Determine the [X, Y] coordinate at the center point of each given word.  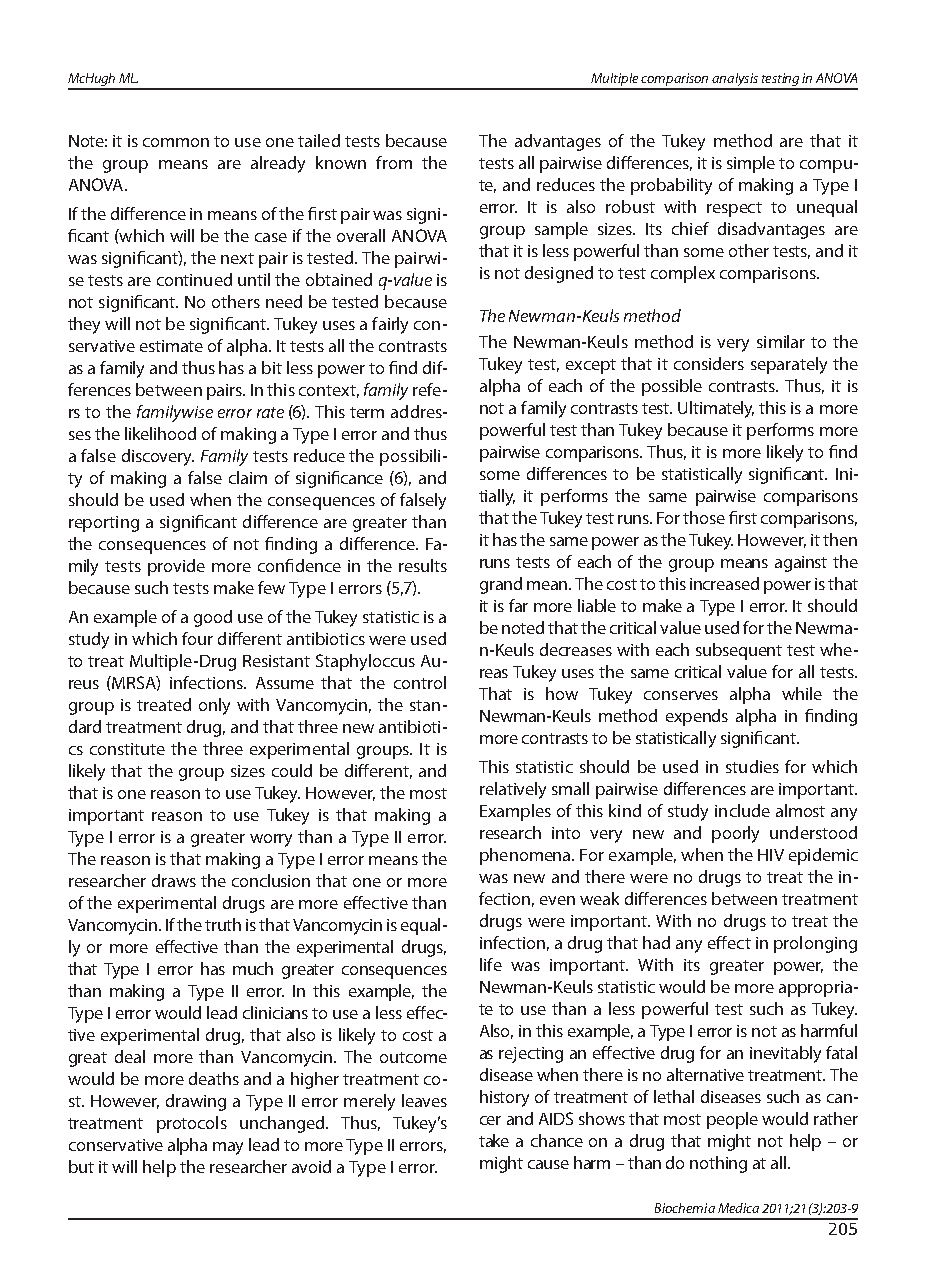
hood [177, 433]
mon [192, 142]
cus [403, 662]
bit [272, 367]
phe [494, 856]
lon [811, 942]
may [228, 1148]
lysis [747, 81]
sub [709, 649]
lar [796, 341]
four [197, 638]
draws [174, 880]
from [394, 162]
